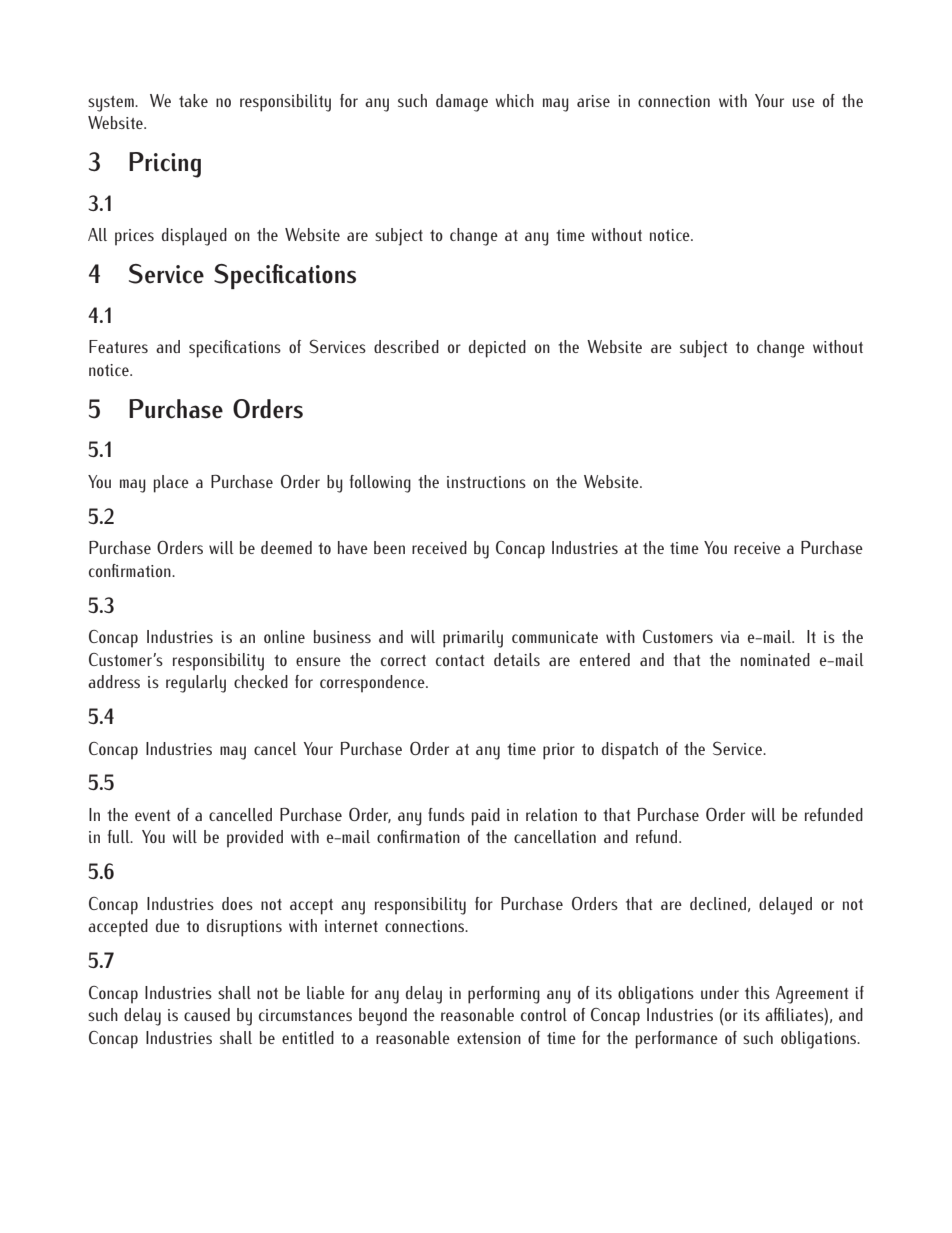  I want to click on take, so click(193, 100).
